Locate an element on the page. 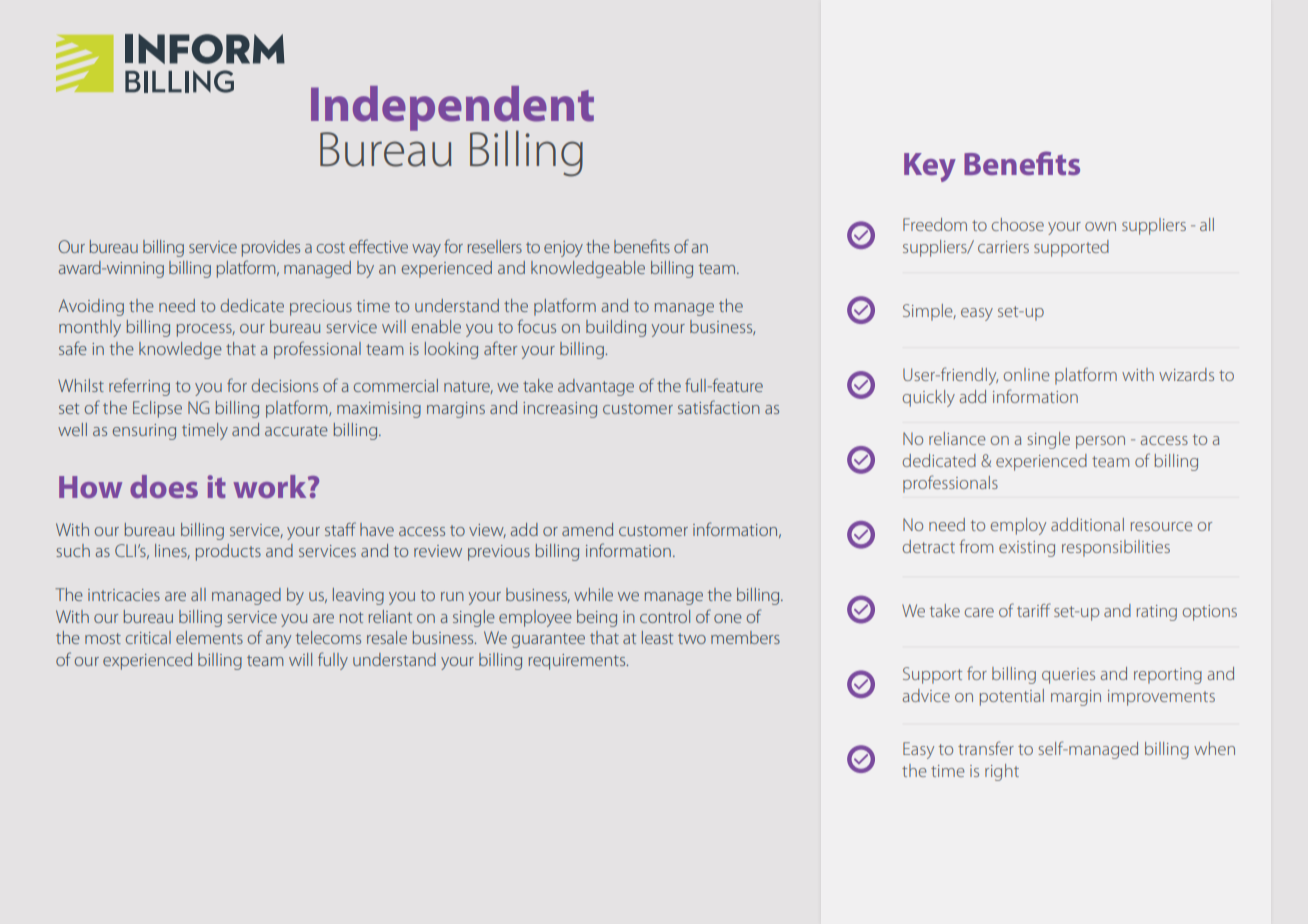 The height and width of the page is (924, 1308). building is located at coordinates (616, 328).
